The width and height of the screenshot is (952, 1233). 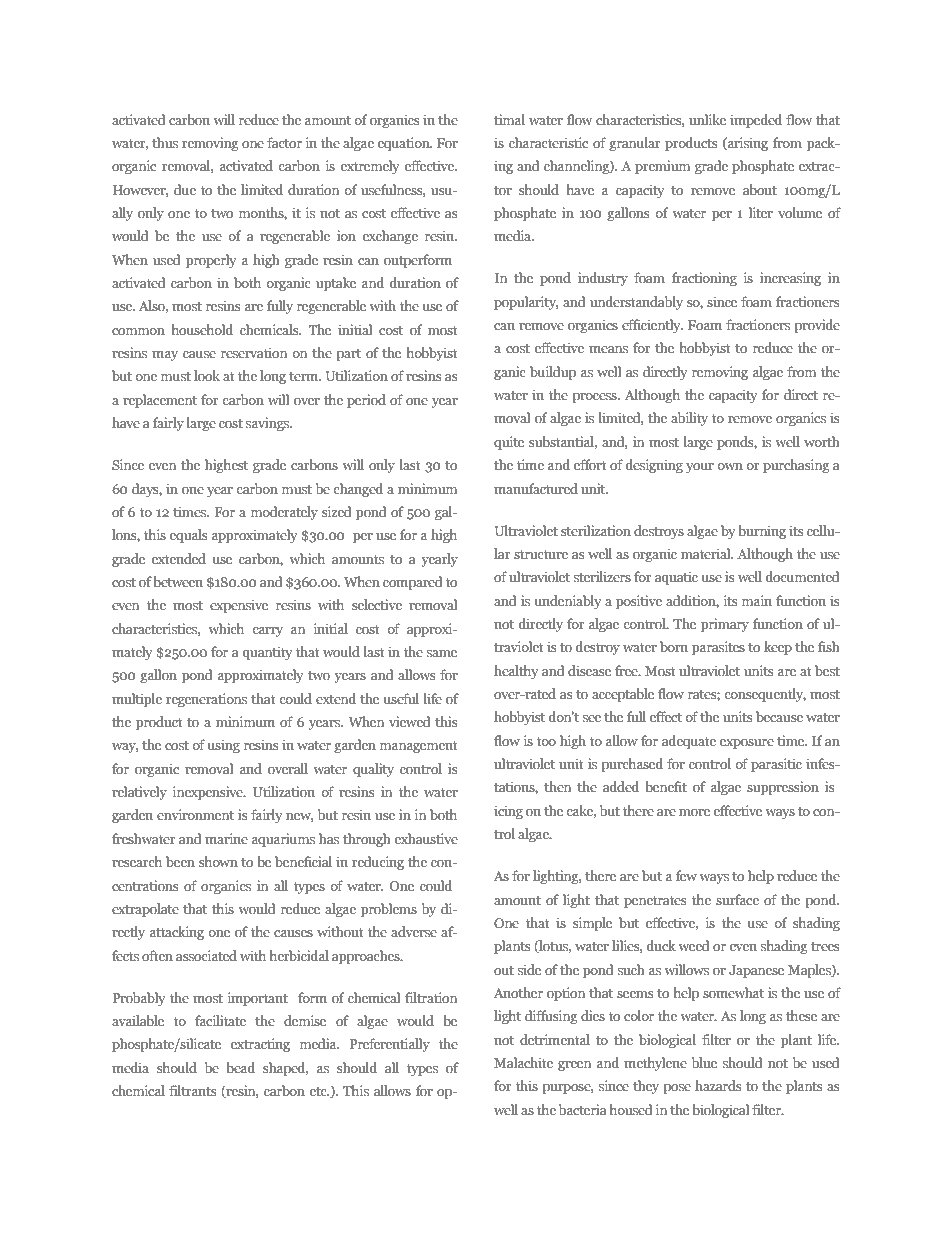 I want to click on equation, so click(x=405, y=144).
